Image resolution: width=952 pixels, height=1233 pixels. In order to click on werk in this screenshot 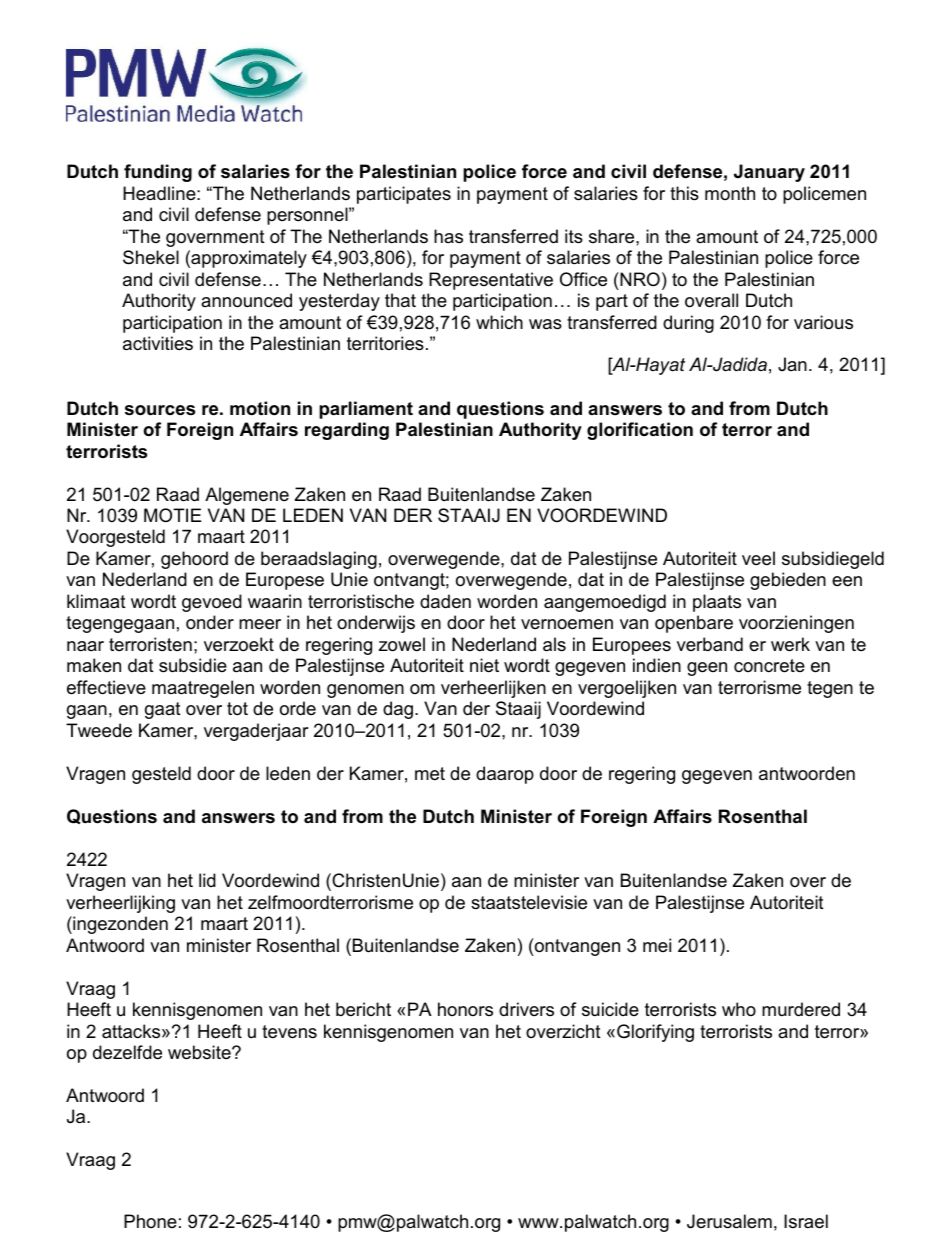, I will do `click(790, 644)`.
